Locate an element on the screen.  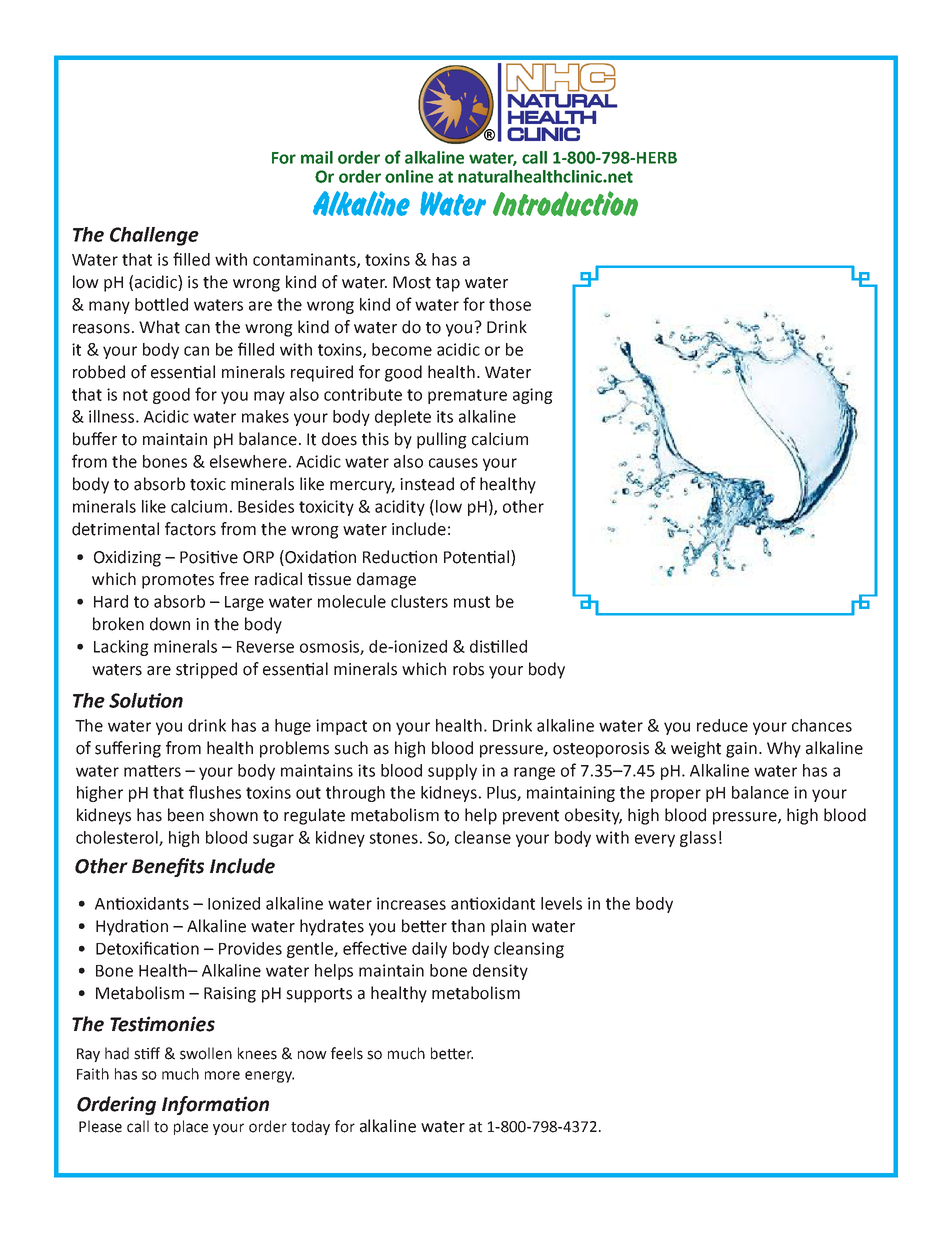
aging is located at coordinates (533, 396).
